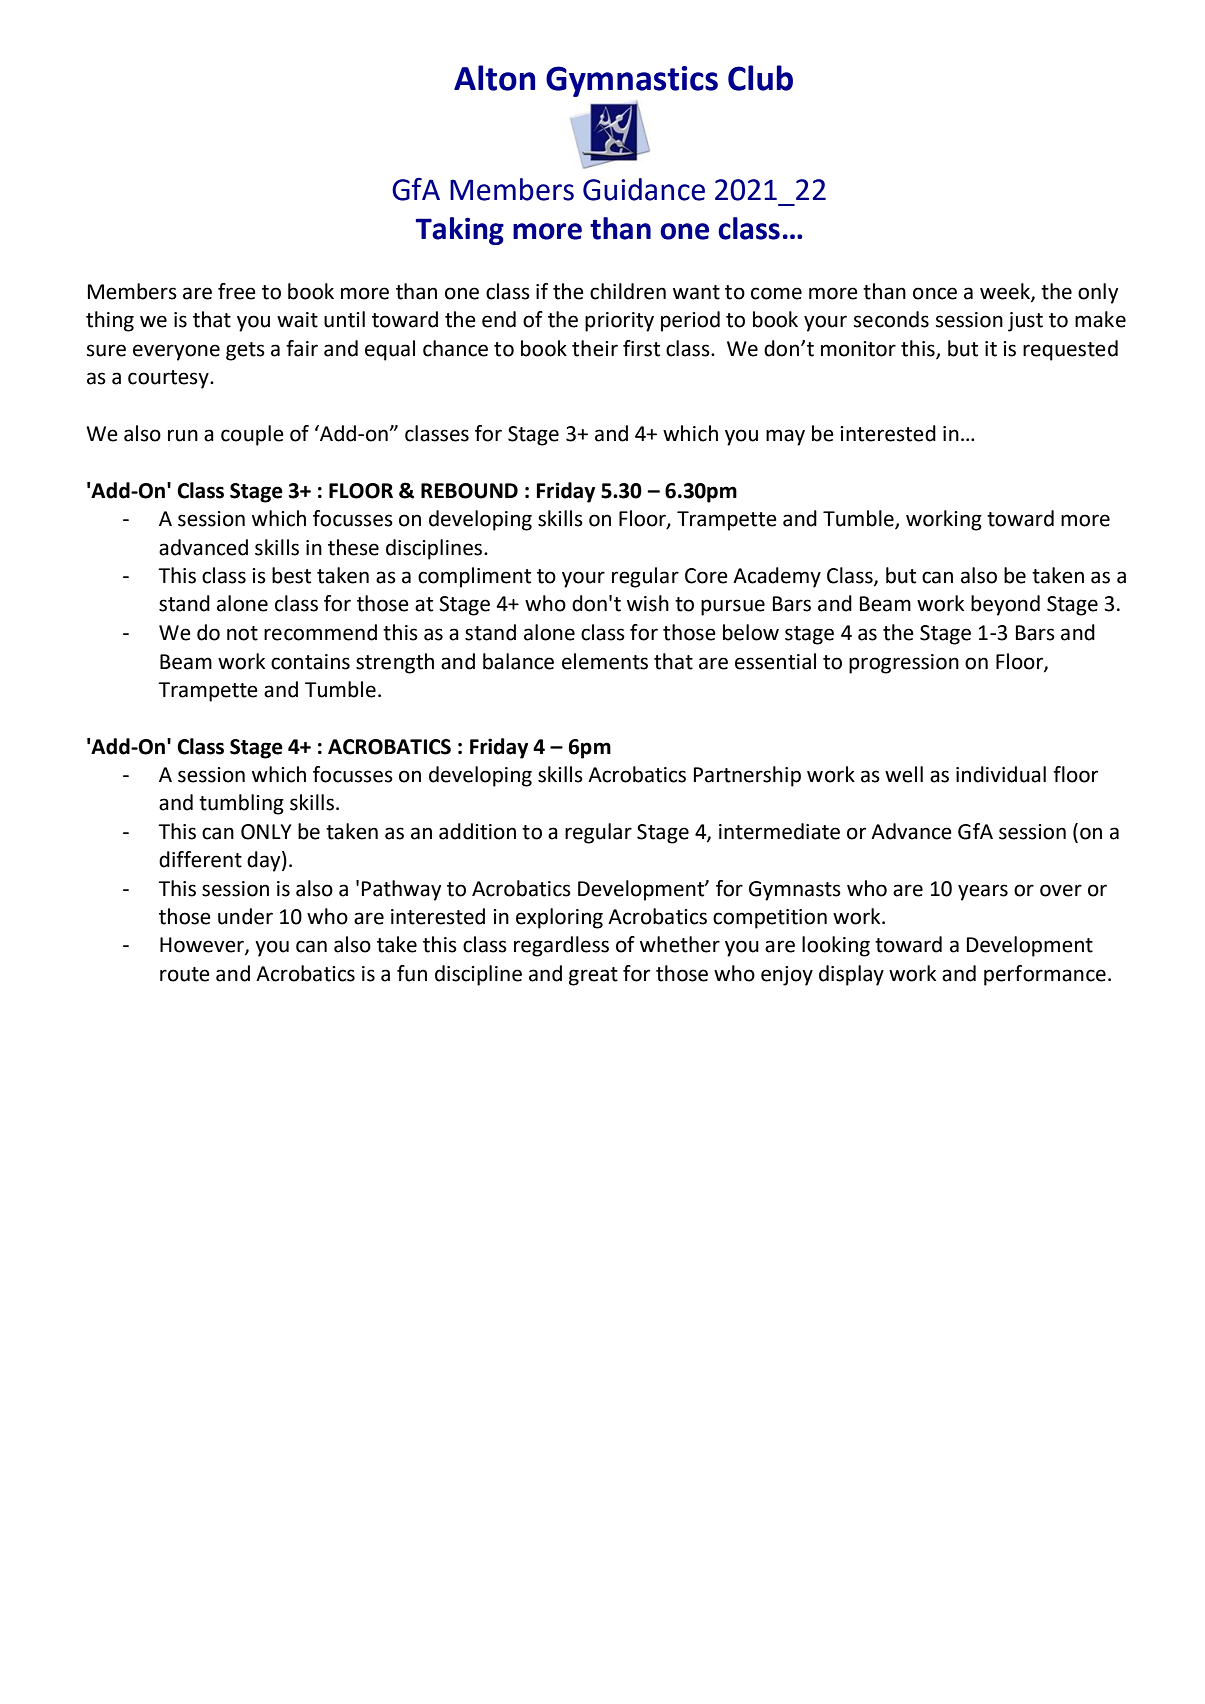  Describe the element at coordinates (1070, 350) in the screenshot. I see `requested` at that location.
